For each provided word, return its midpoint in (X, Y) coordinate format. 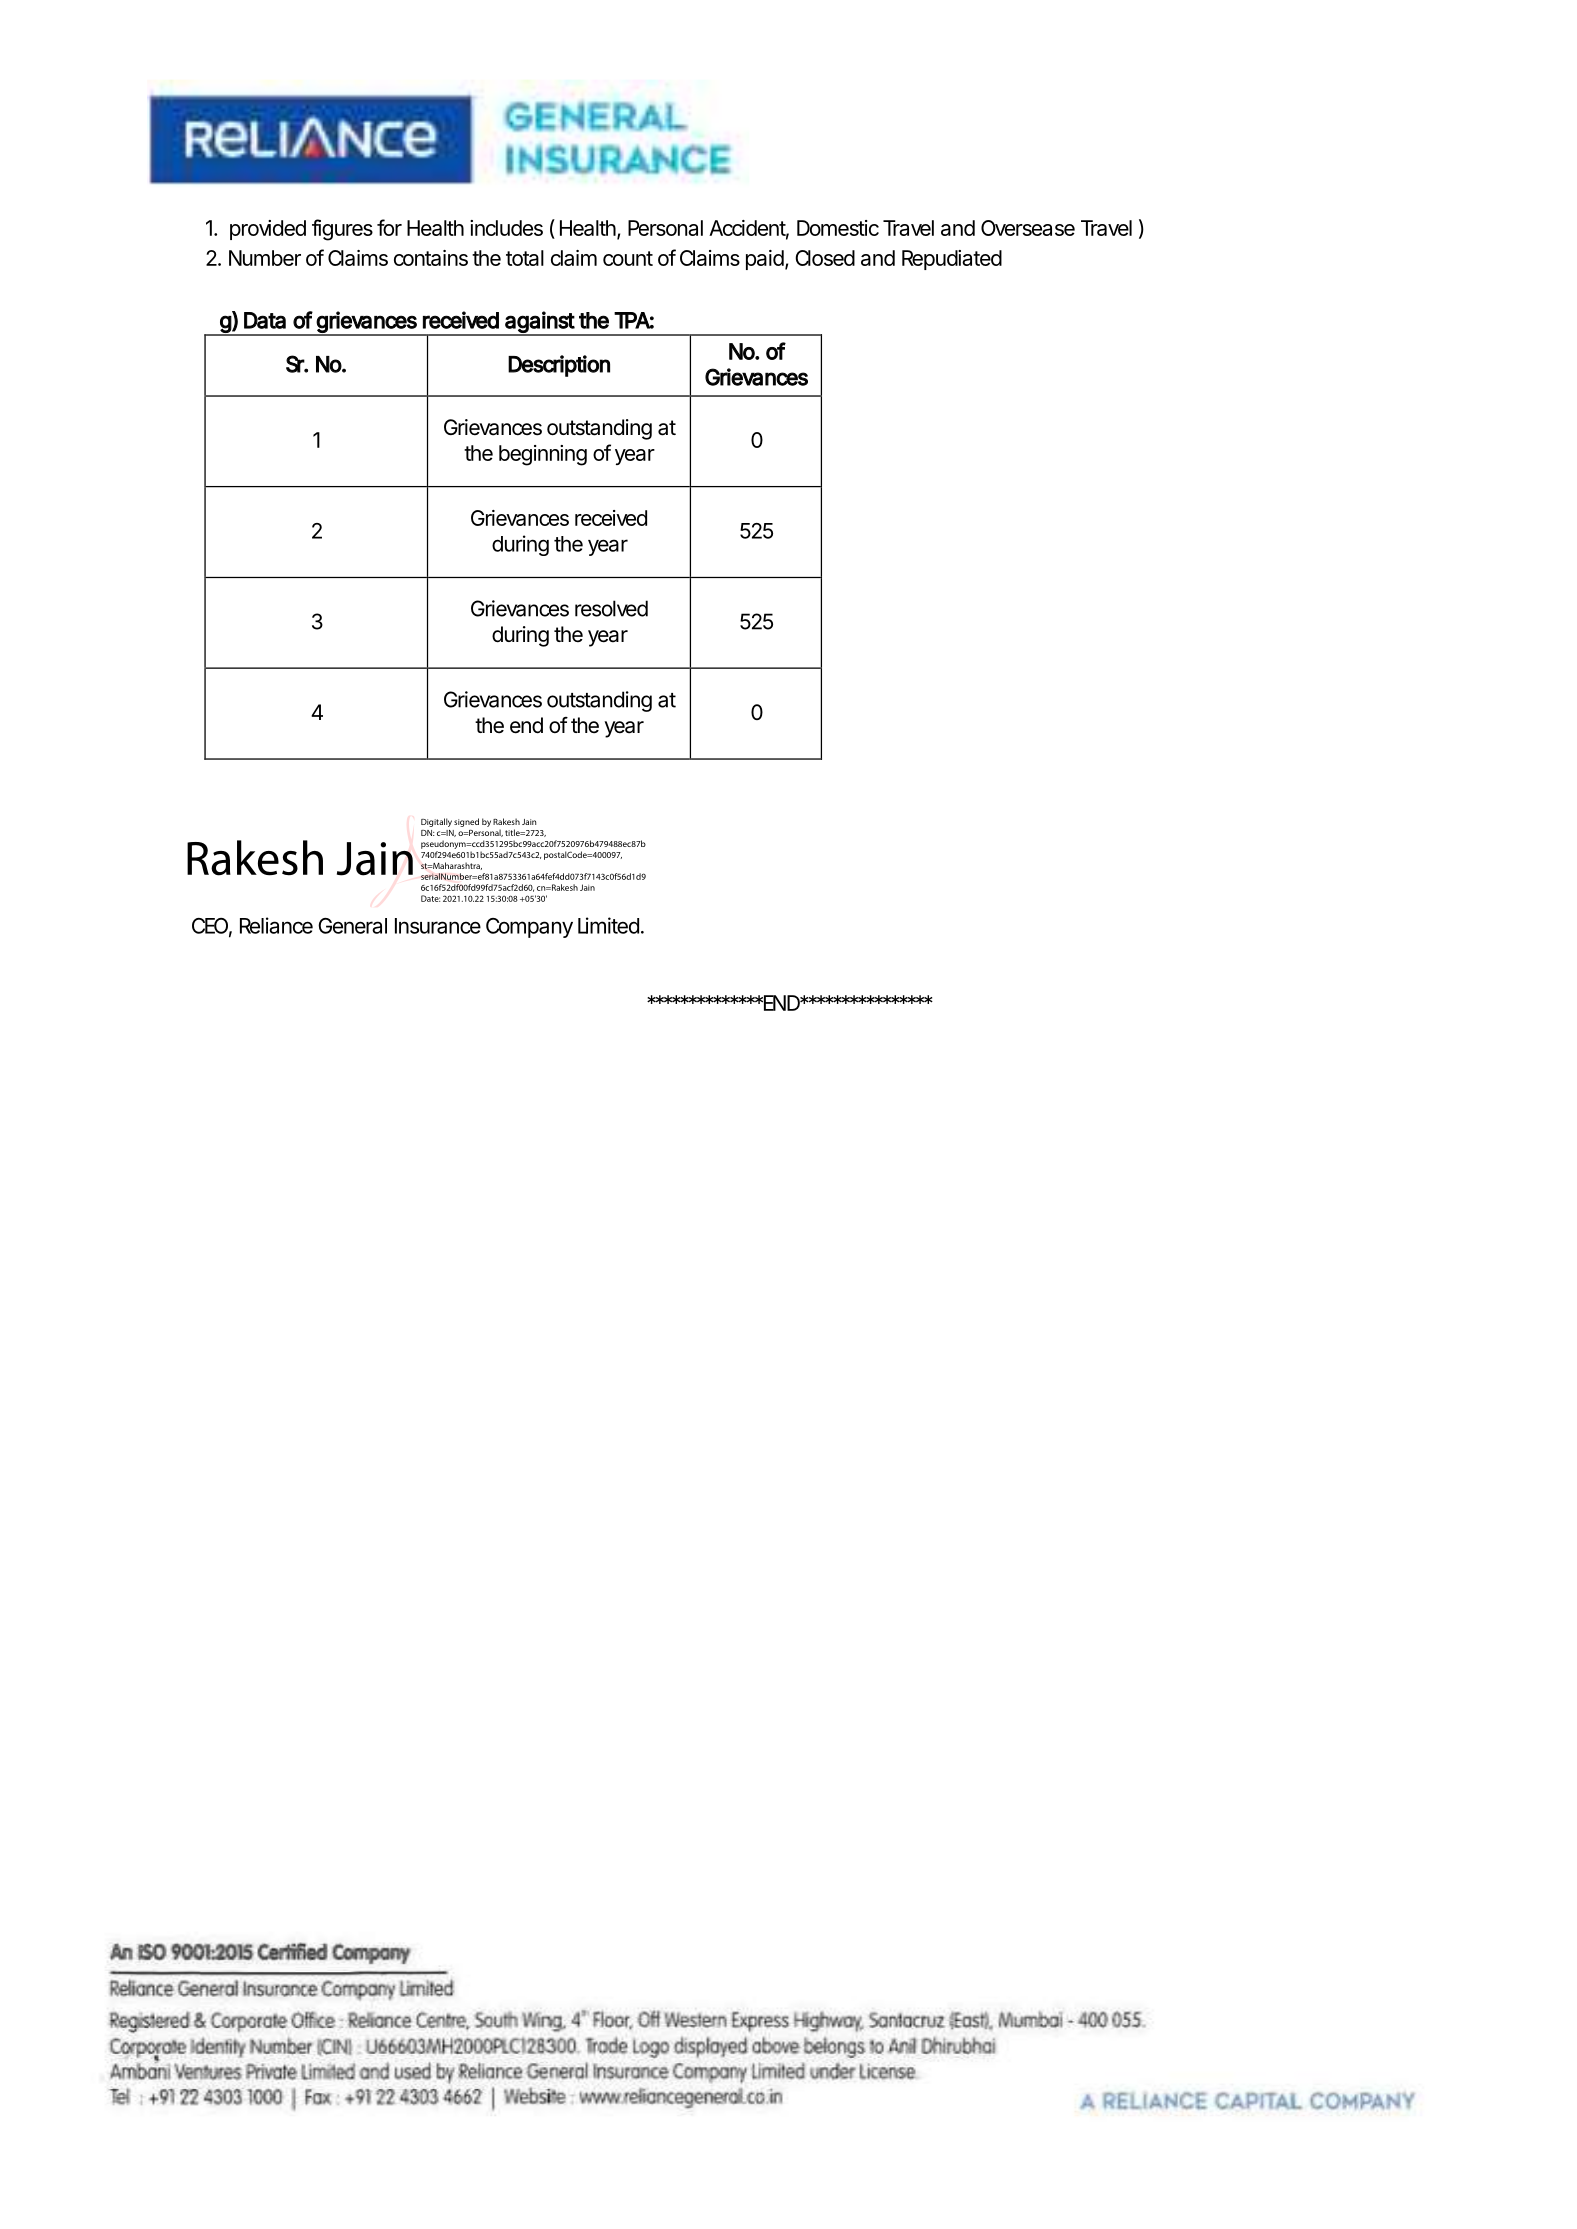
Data (265, 320)
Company (529, 928)
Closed (825, 258)
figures (342, 230)
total (525, 258)
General (352, 926)
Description (559, 366)
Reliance (276, 925)
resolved (611, 608)
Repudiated (952, 260)
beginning (543, 455)
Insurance (438, 926)
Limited (608, 925)
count (628, 258)
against (540, 323)
